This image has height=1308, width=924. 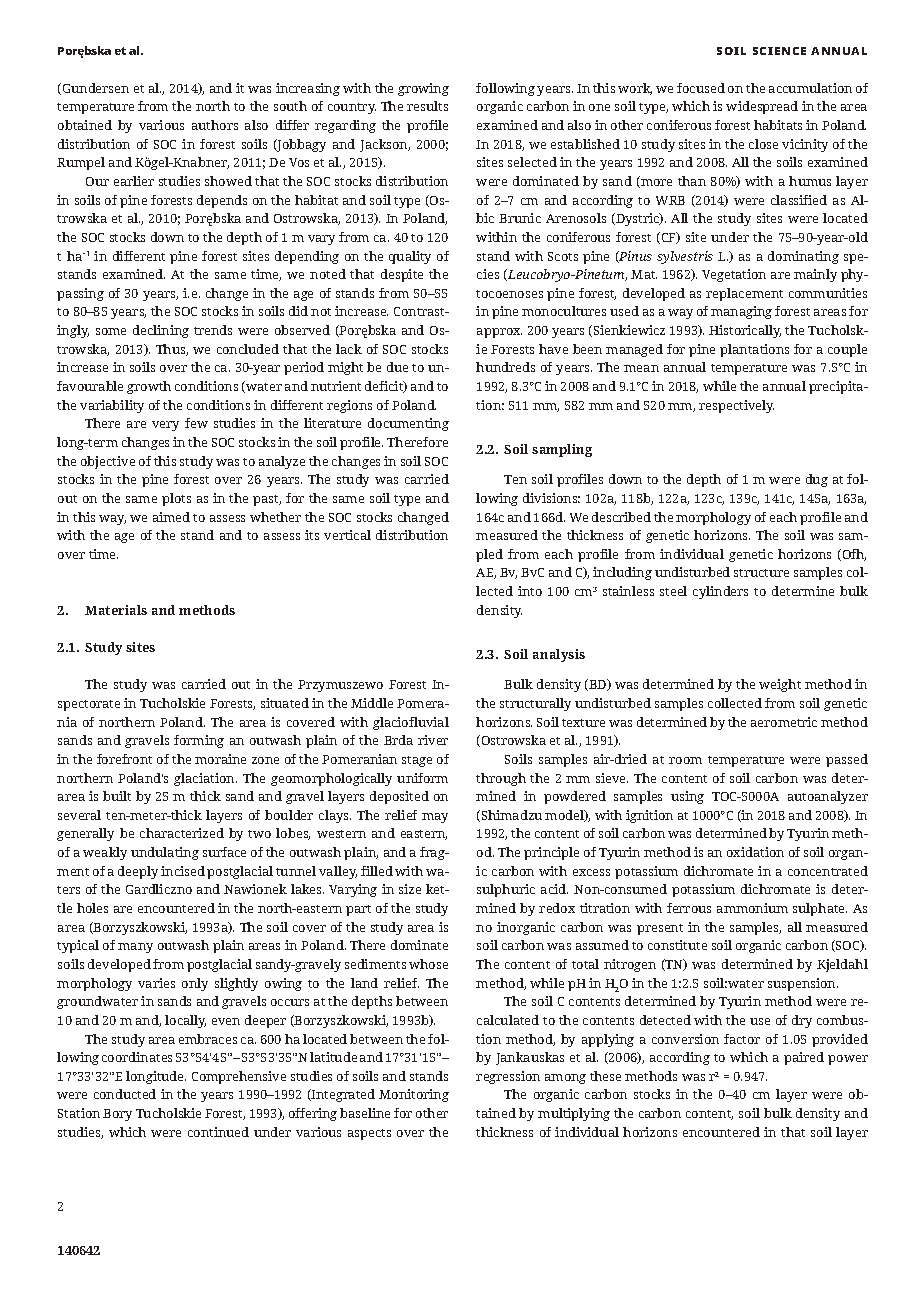 What do you see at coordinates (761, 573) in the image?
I see `structure` at bounding box center [761, 573].
